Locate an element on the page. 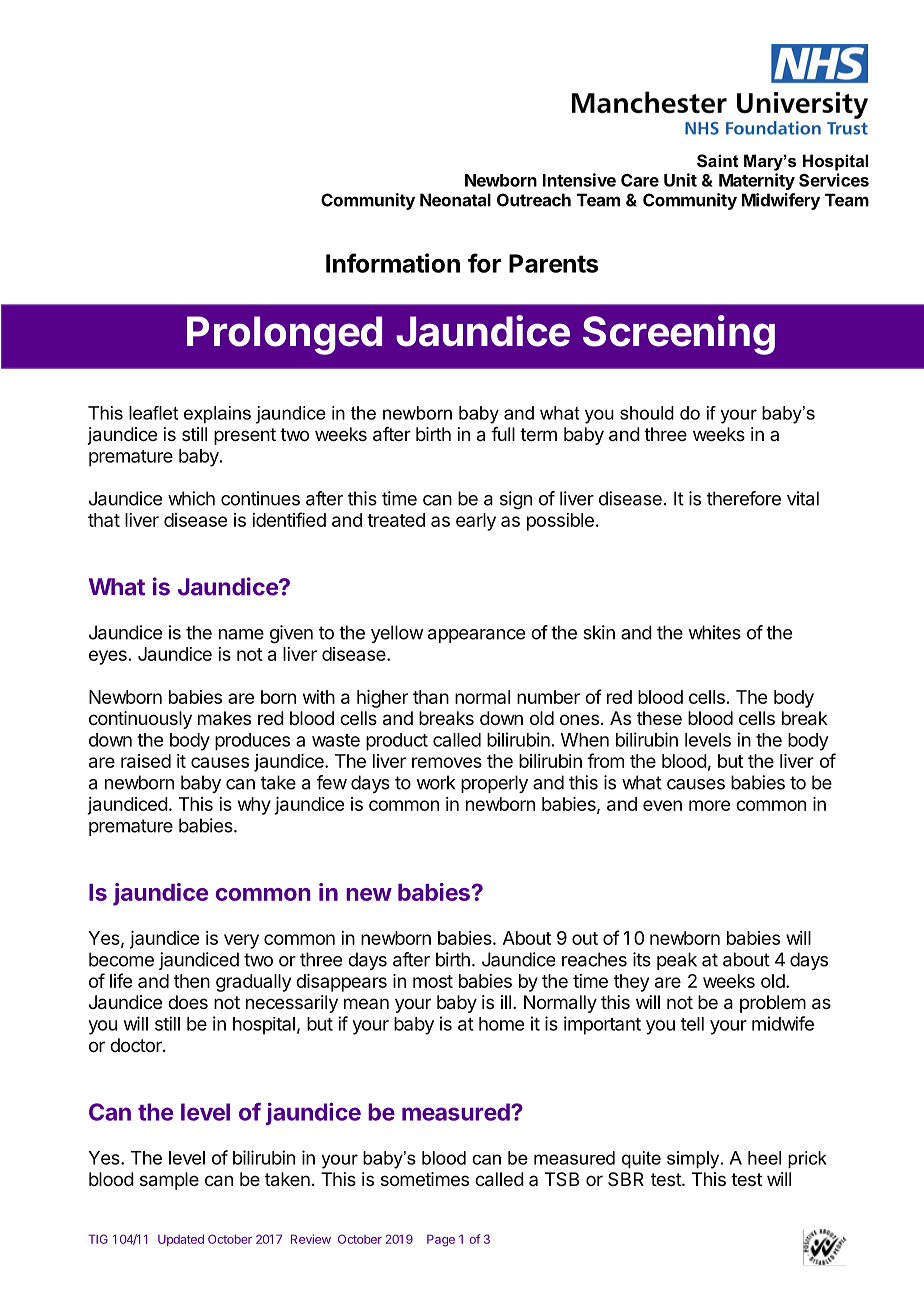 The image size is (924, 1308). full is located at coordinates (503, 434).
